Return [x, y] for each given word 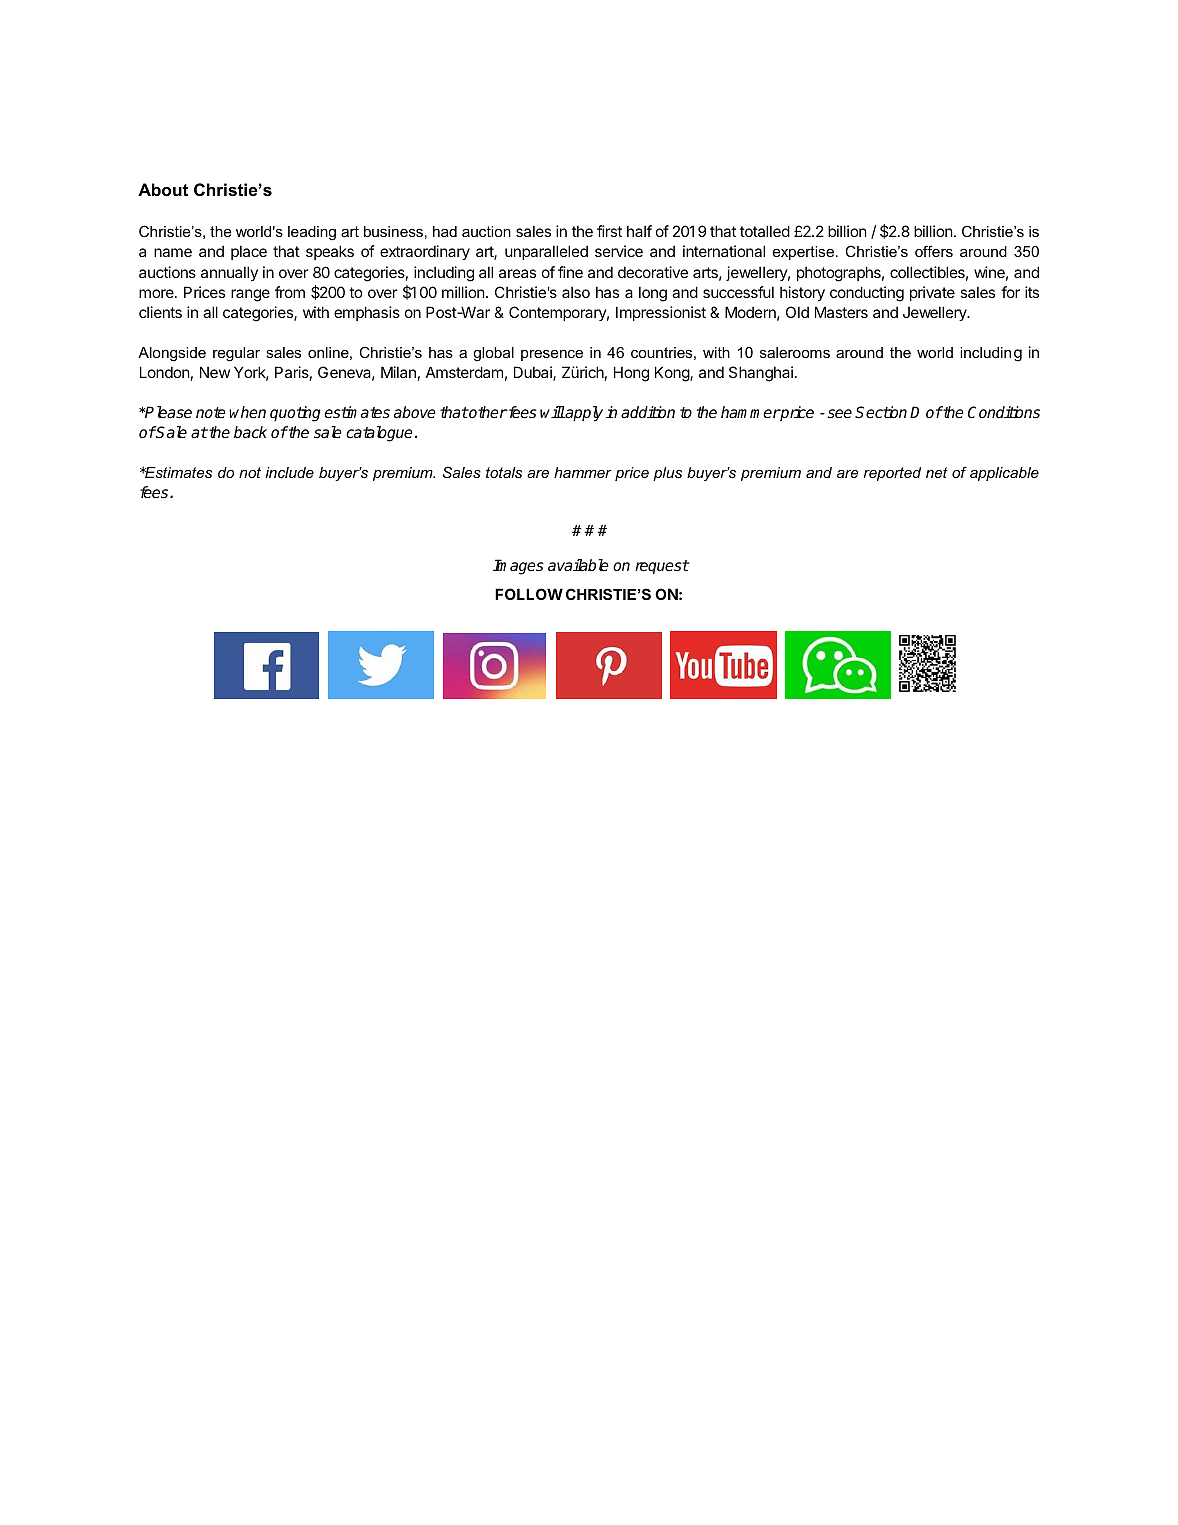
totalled [765, 231]
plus [667, 474]
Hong [631, 374]
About [163, 189]
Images [518, 567]
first [609, 231]
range [250, 295]
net [937, 472]
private [932, 293]
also [576, 292]
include [290, 472]
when [247, 412]
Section [881, 412]
